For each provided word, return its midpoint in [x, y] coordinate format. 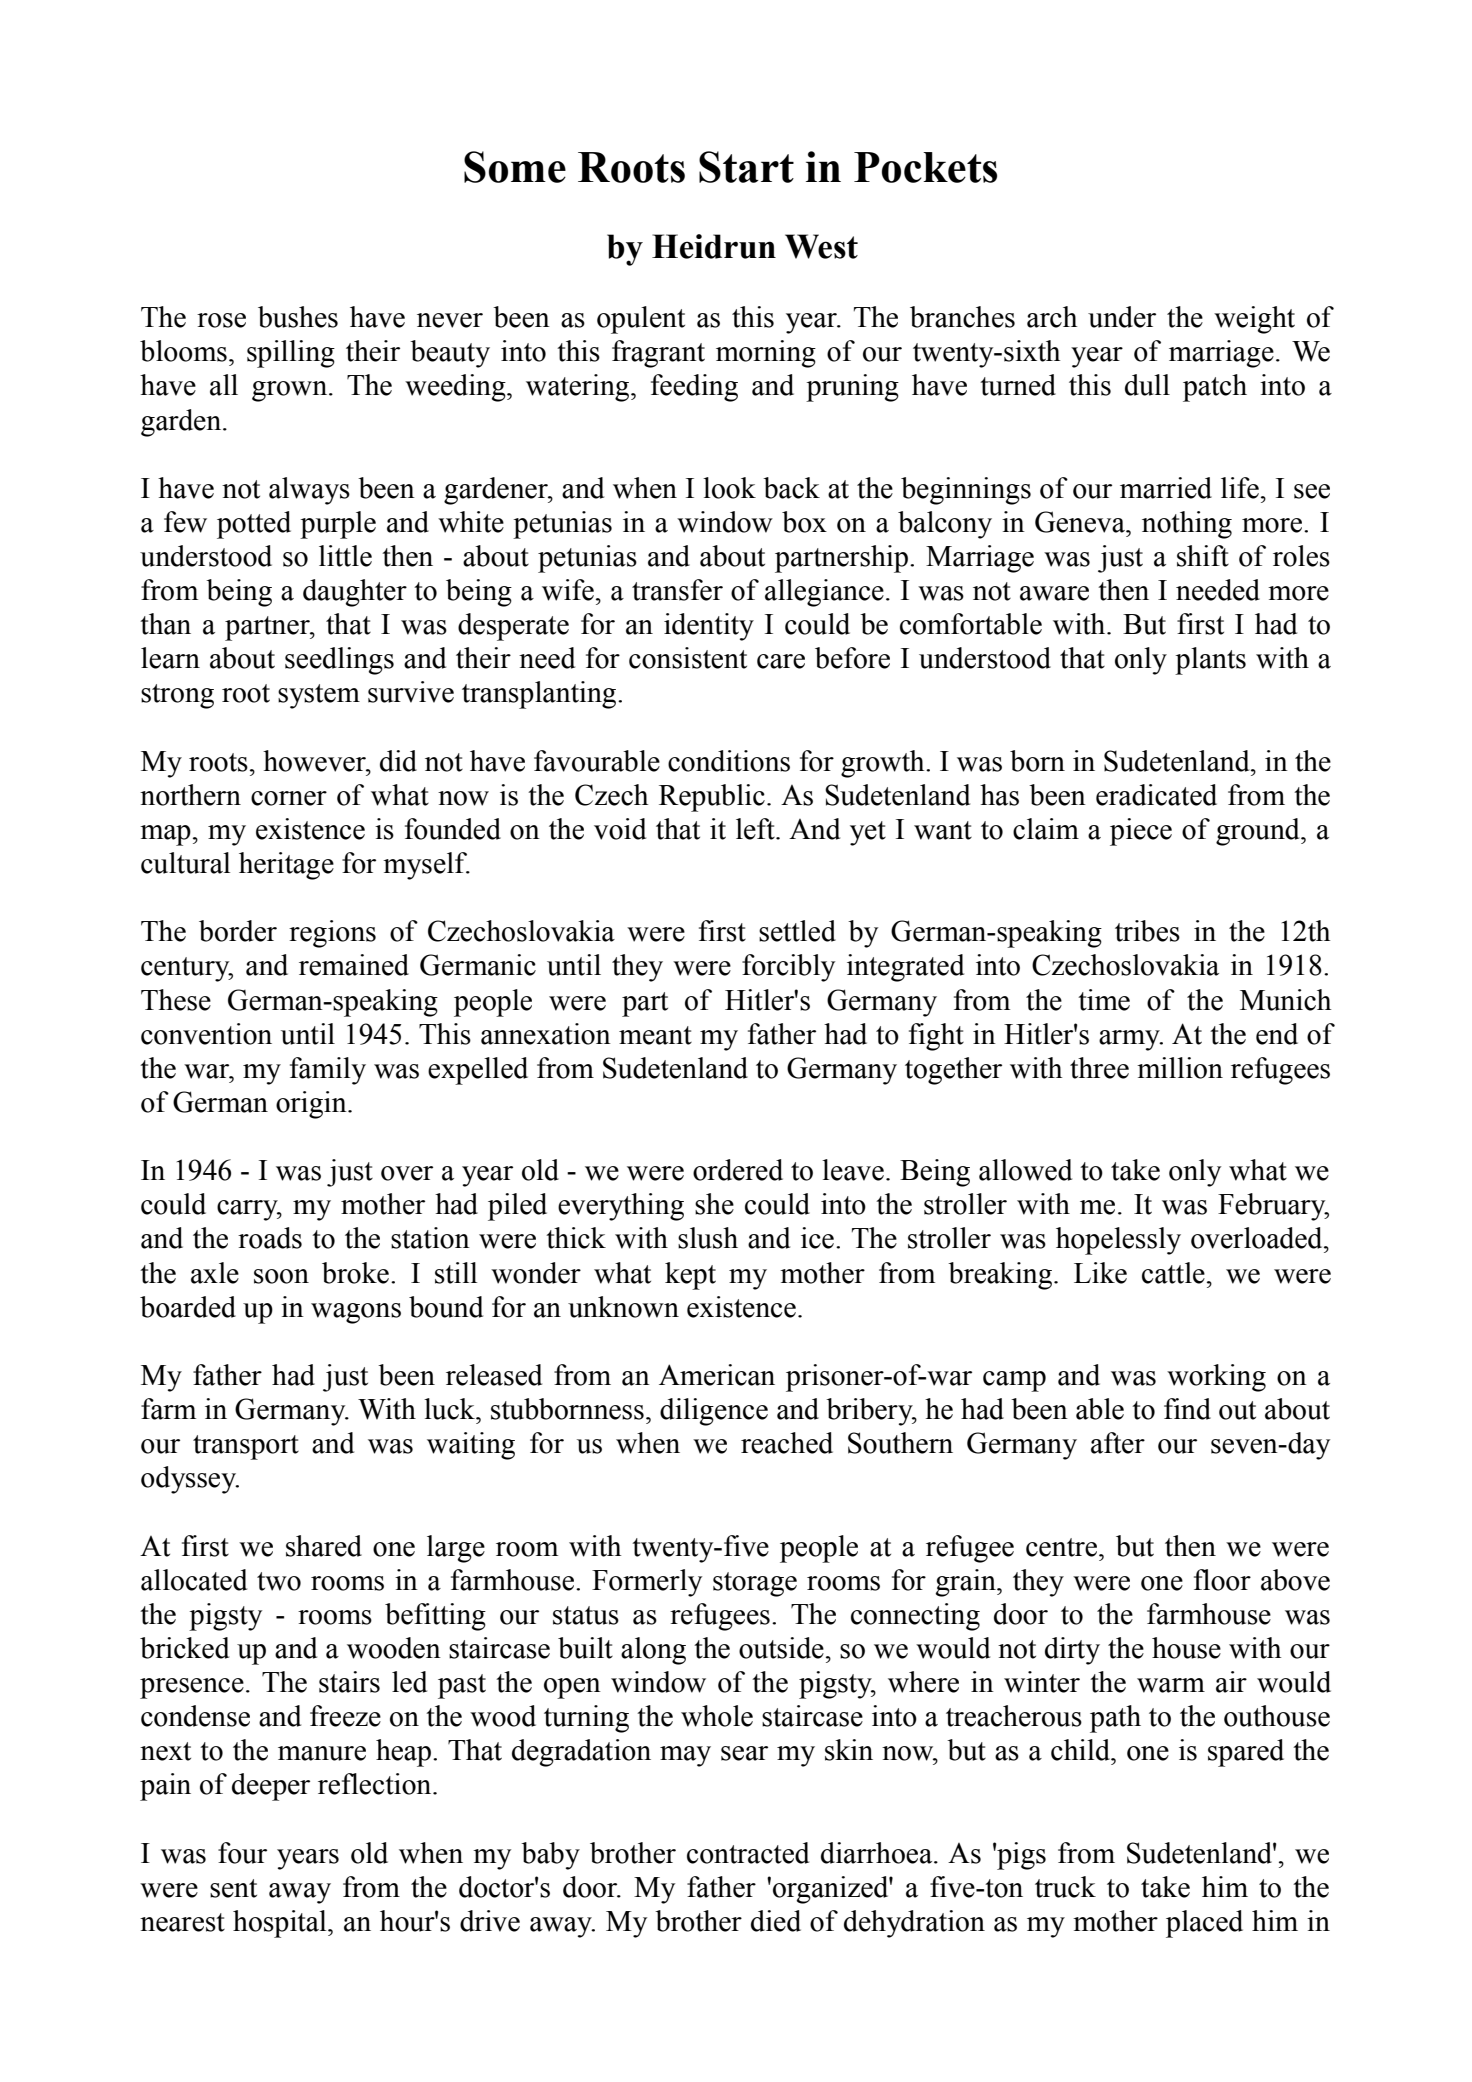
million [1180, 1068]
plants [1210, 661]
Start [746, 167]
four [242, 1853]
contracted [748, 1853]
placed [1204, 1924]
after [1118, 1443]
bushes [298, 317]
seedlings [339, 661]
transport [246, 1447]
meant [655, 1035]
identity [709, 627]
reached [787, 1443]
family [328, 1071]
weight [1254, 320]
